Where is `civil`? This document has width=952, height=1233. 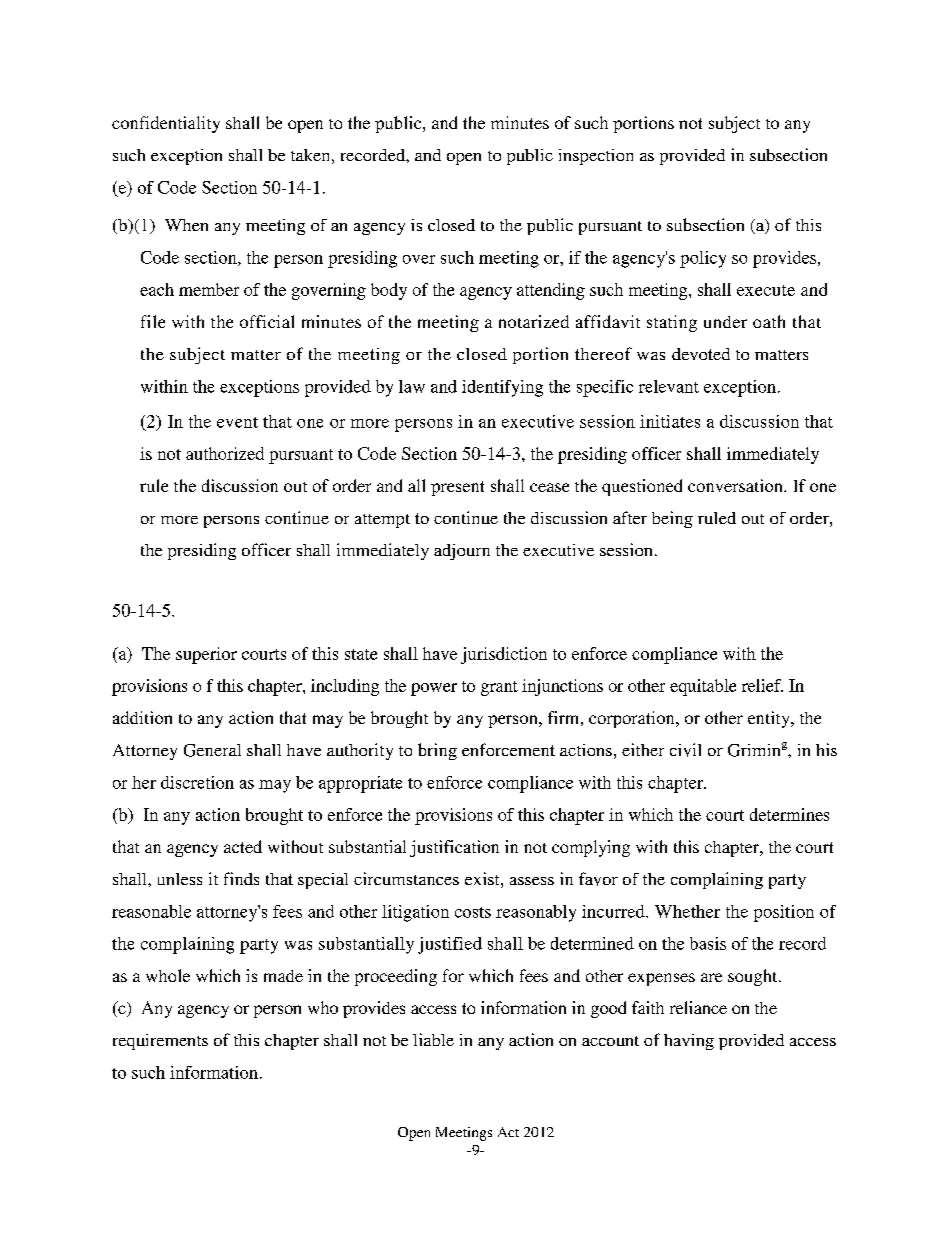
civil is located at coordinates (685, 750).
